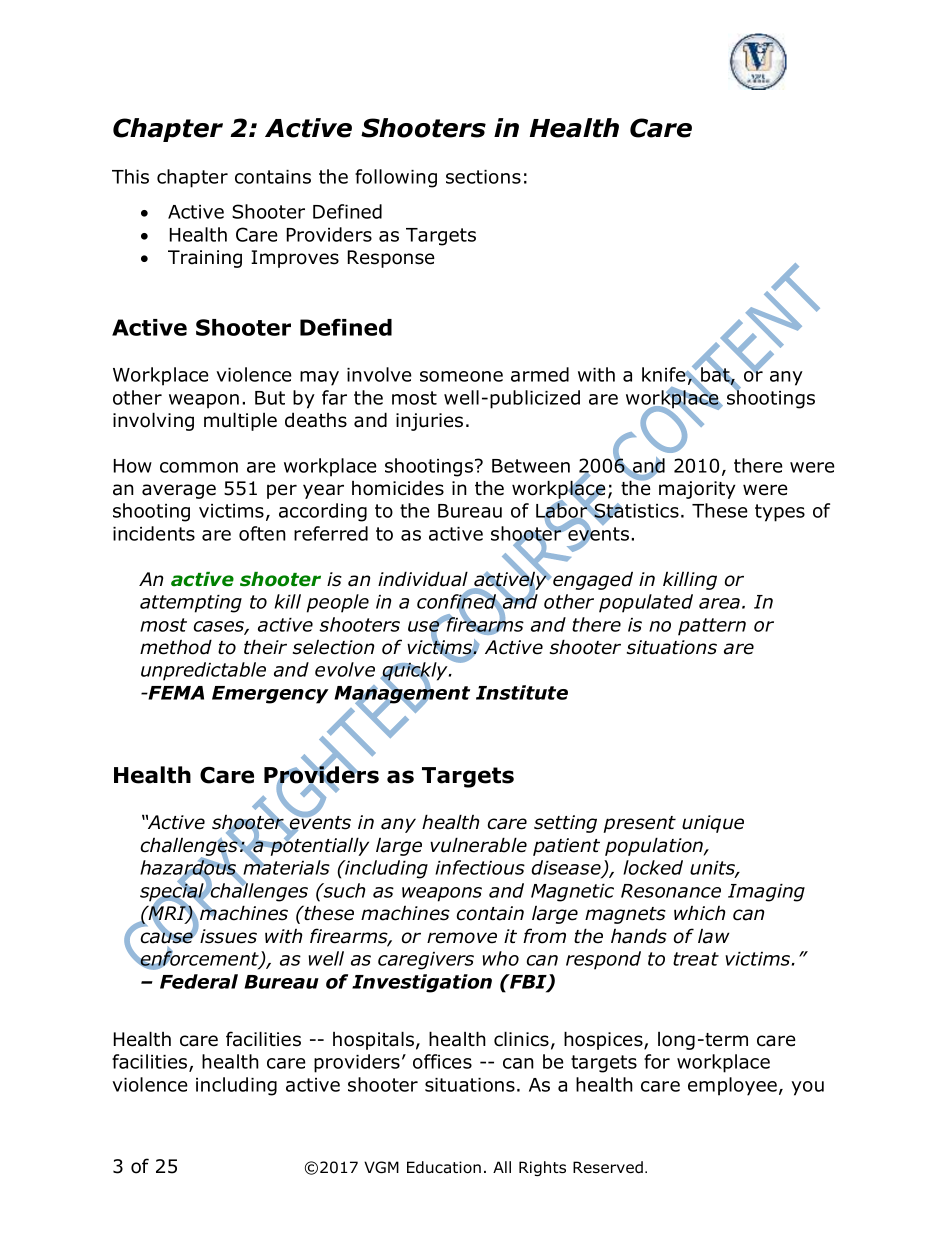 The image size is (952, 1233). Describe the element at coordinates (189, 868) in the document. I see `hazardous` at that location.
